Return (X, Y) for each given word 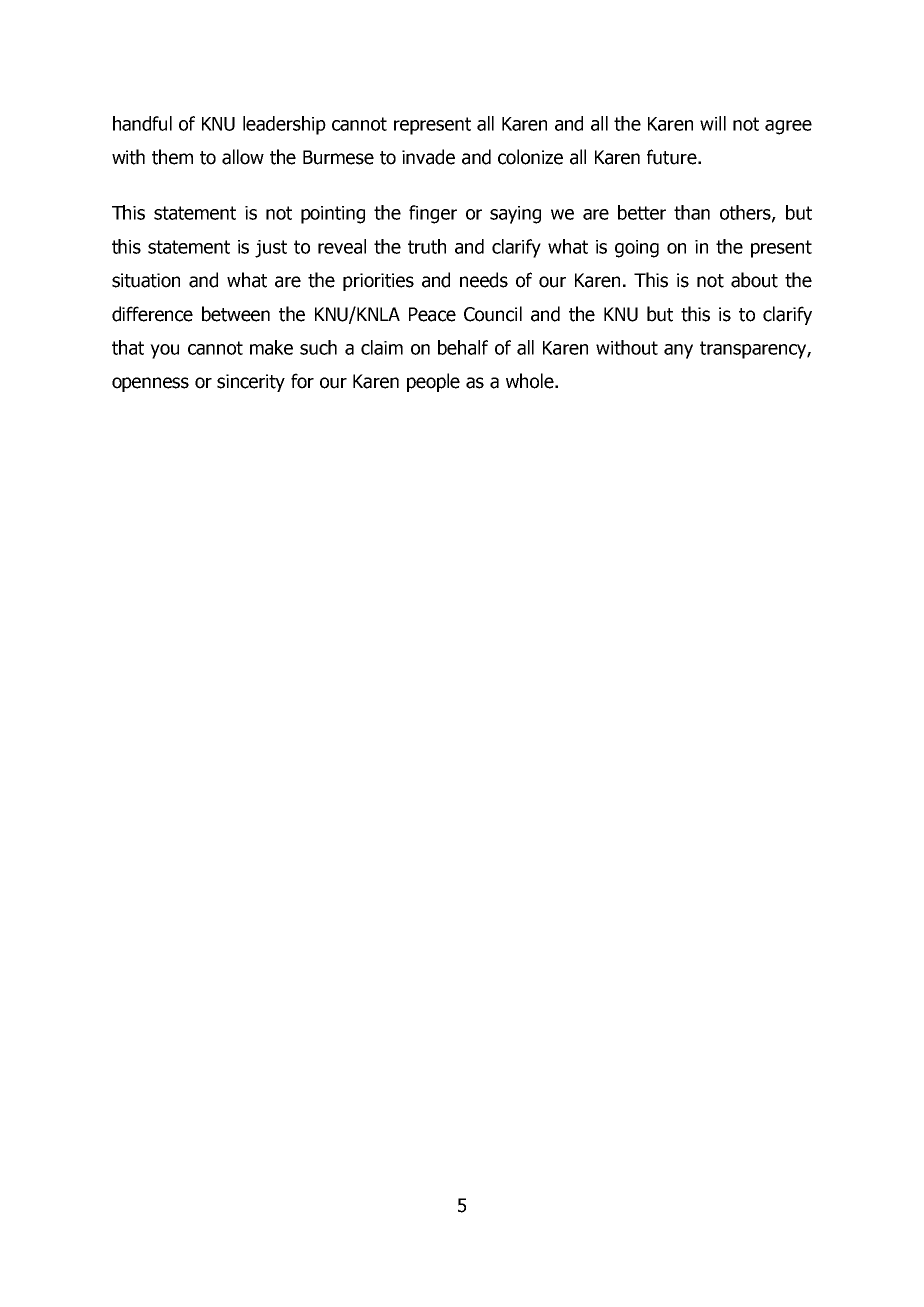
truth (427, 246)
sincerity (251, 383)
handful (142, 123)
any (678, 351)
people (433, 382)
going (637, 249)
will (713, 123)
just (271, 249)
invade (428, 157)
